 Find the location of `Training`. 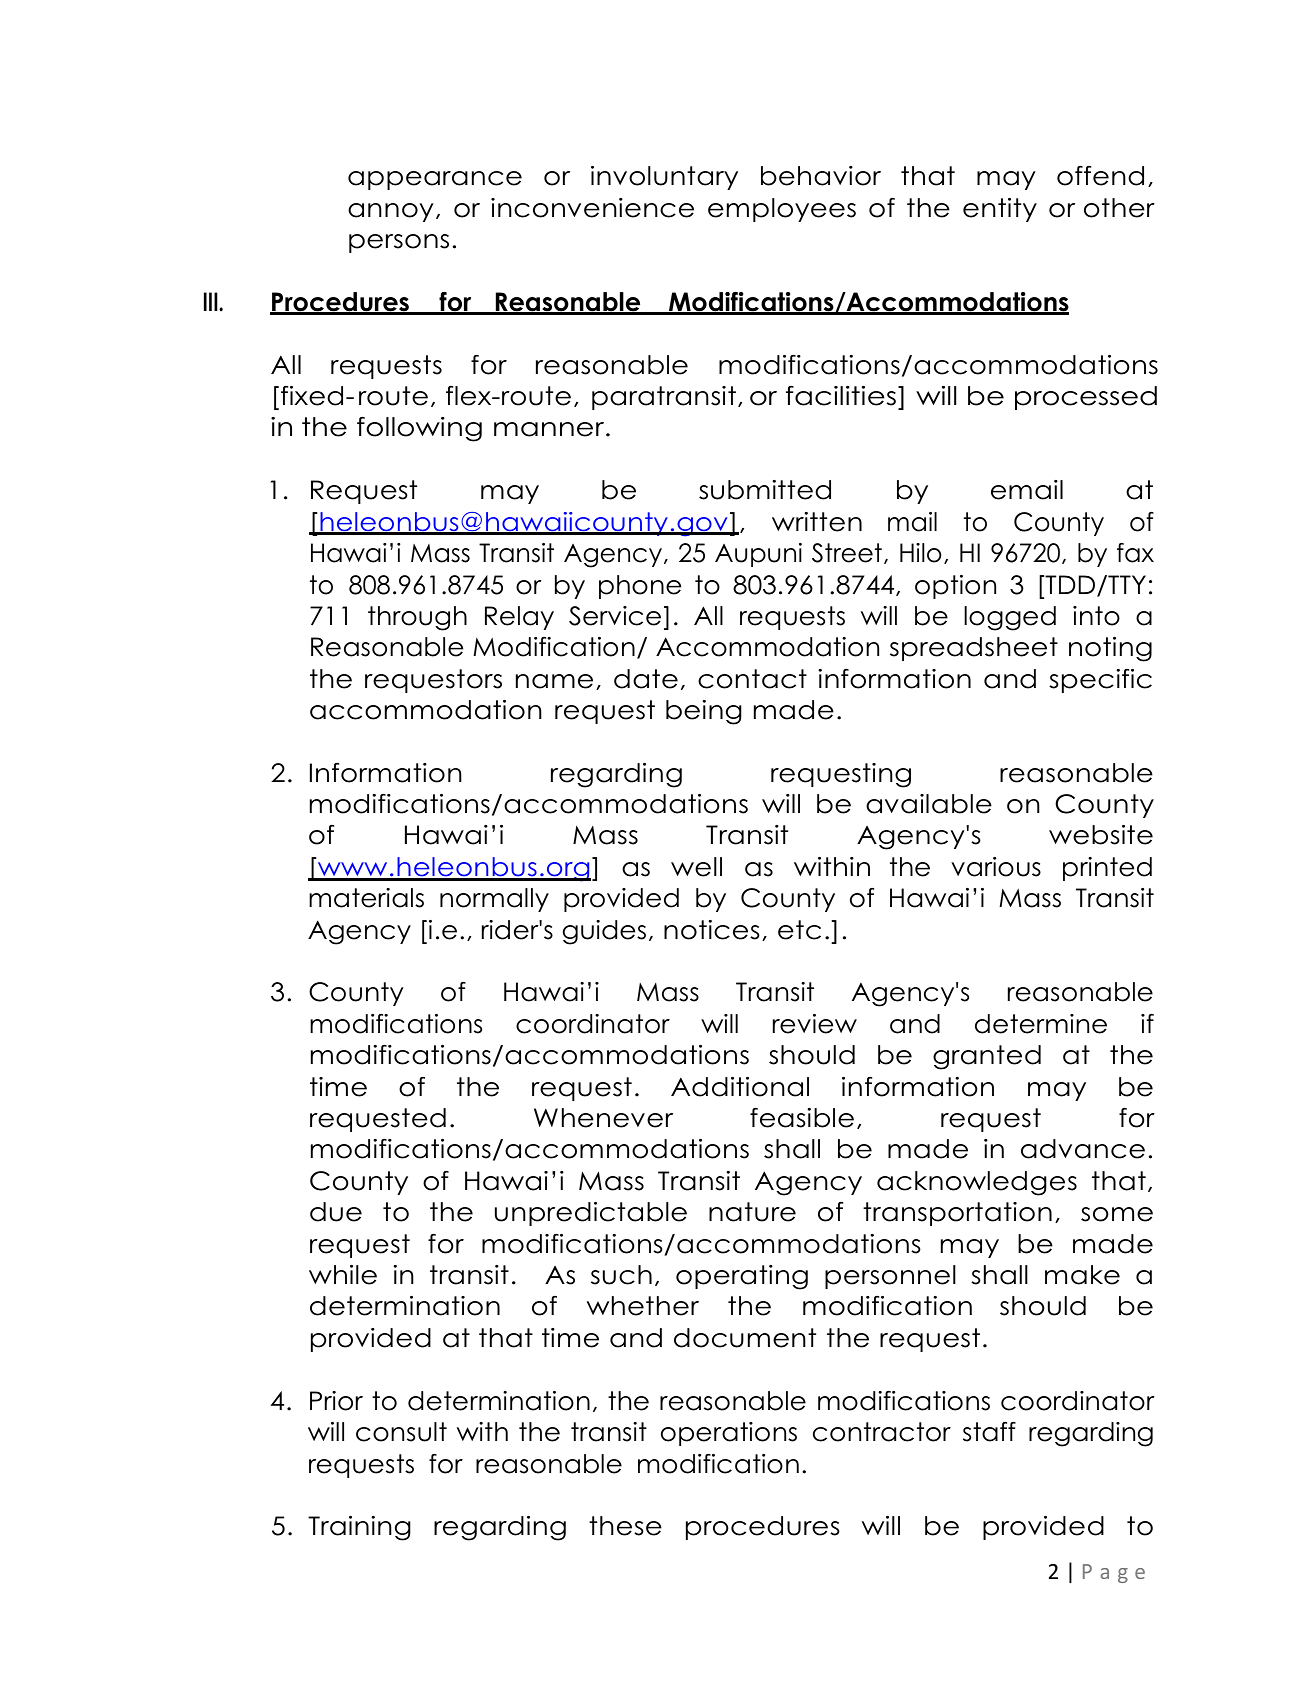

Training is located at coordinates (359, 1528).
